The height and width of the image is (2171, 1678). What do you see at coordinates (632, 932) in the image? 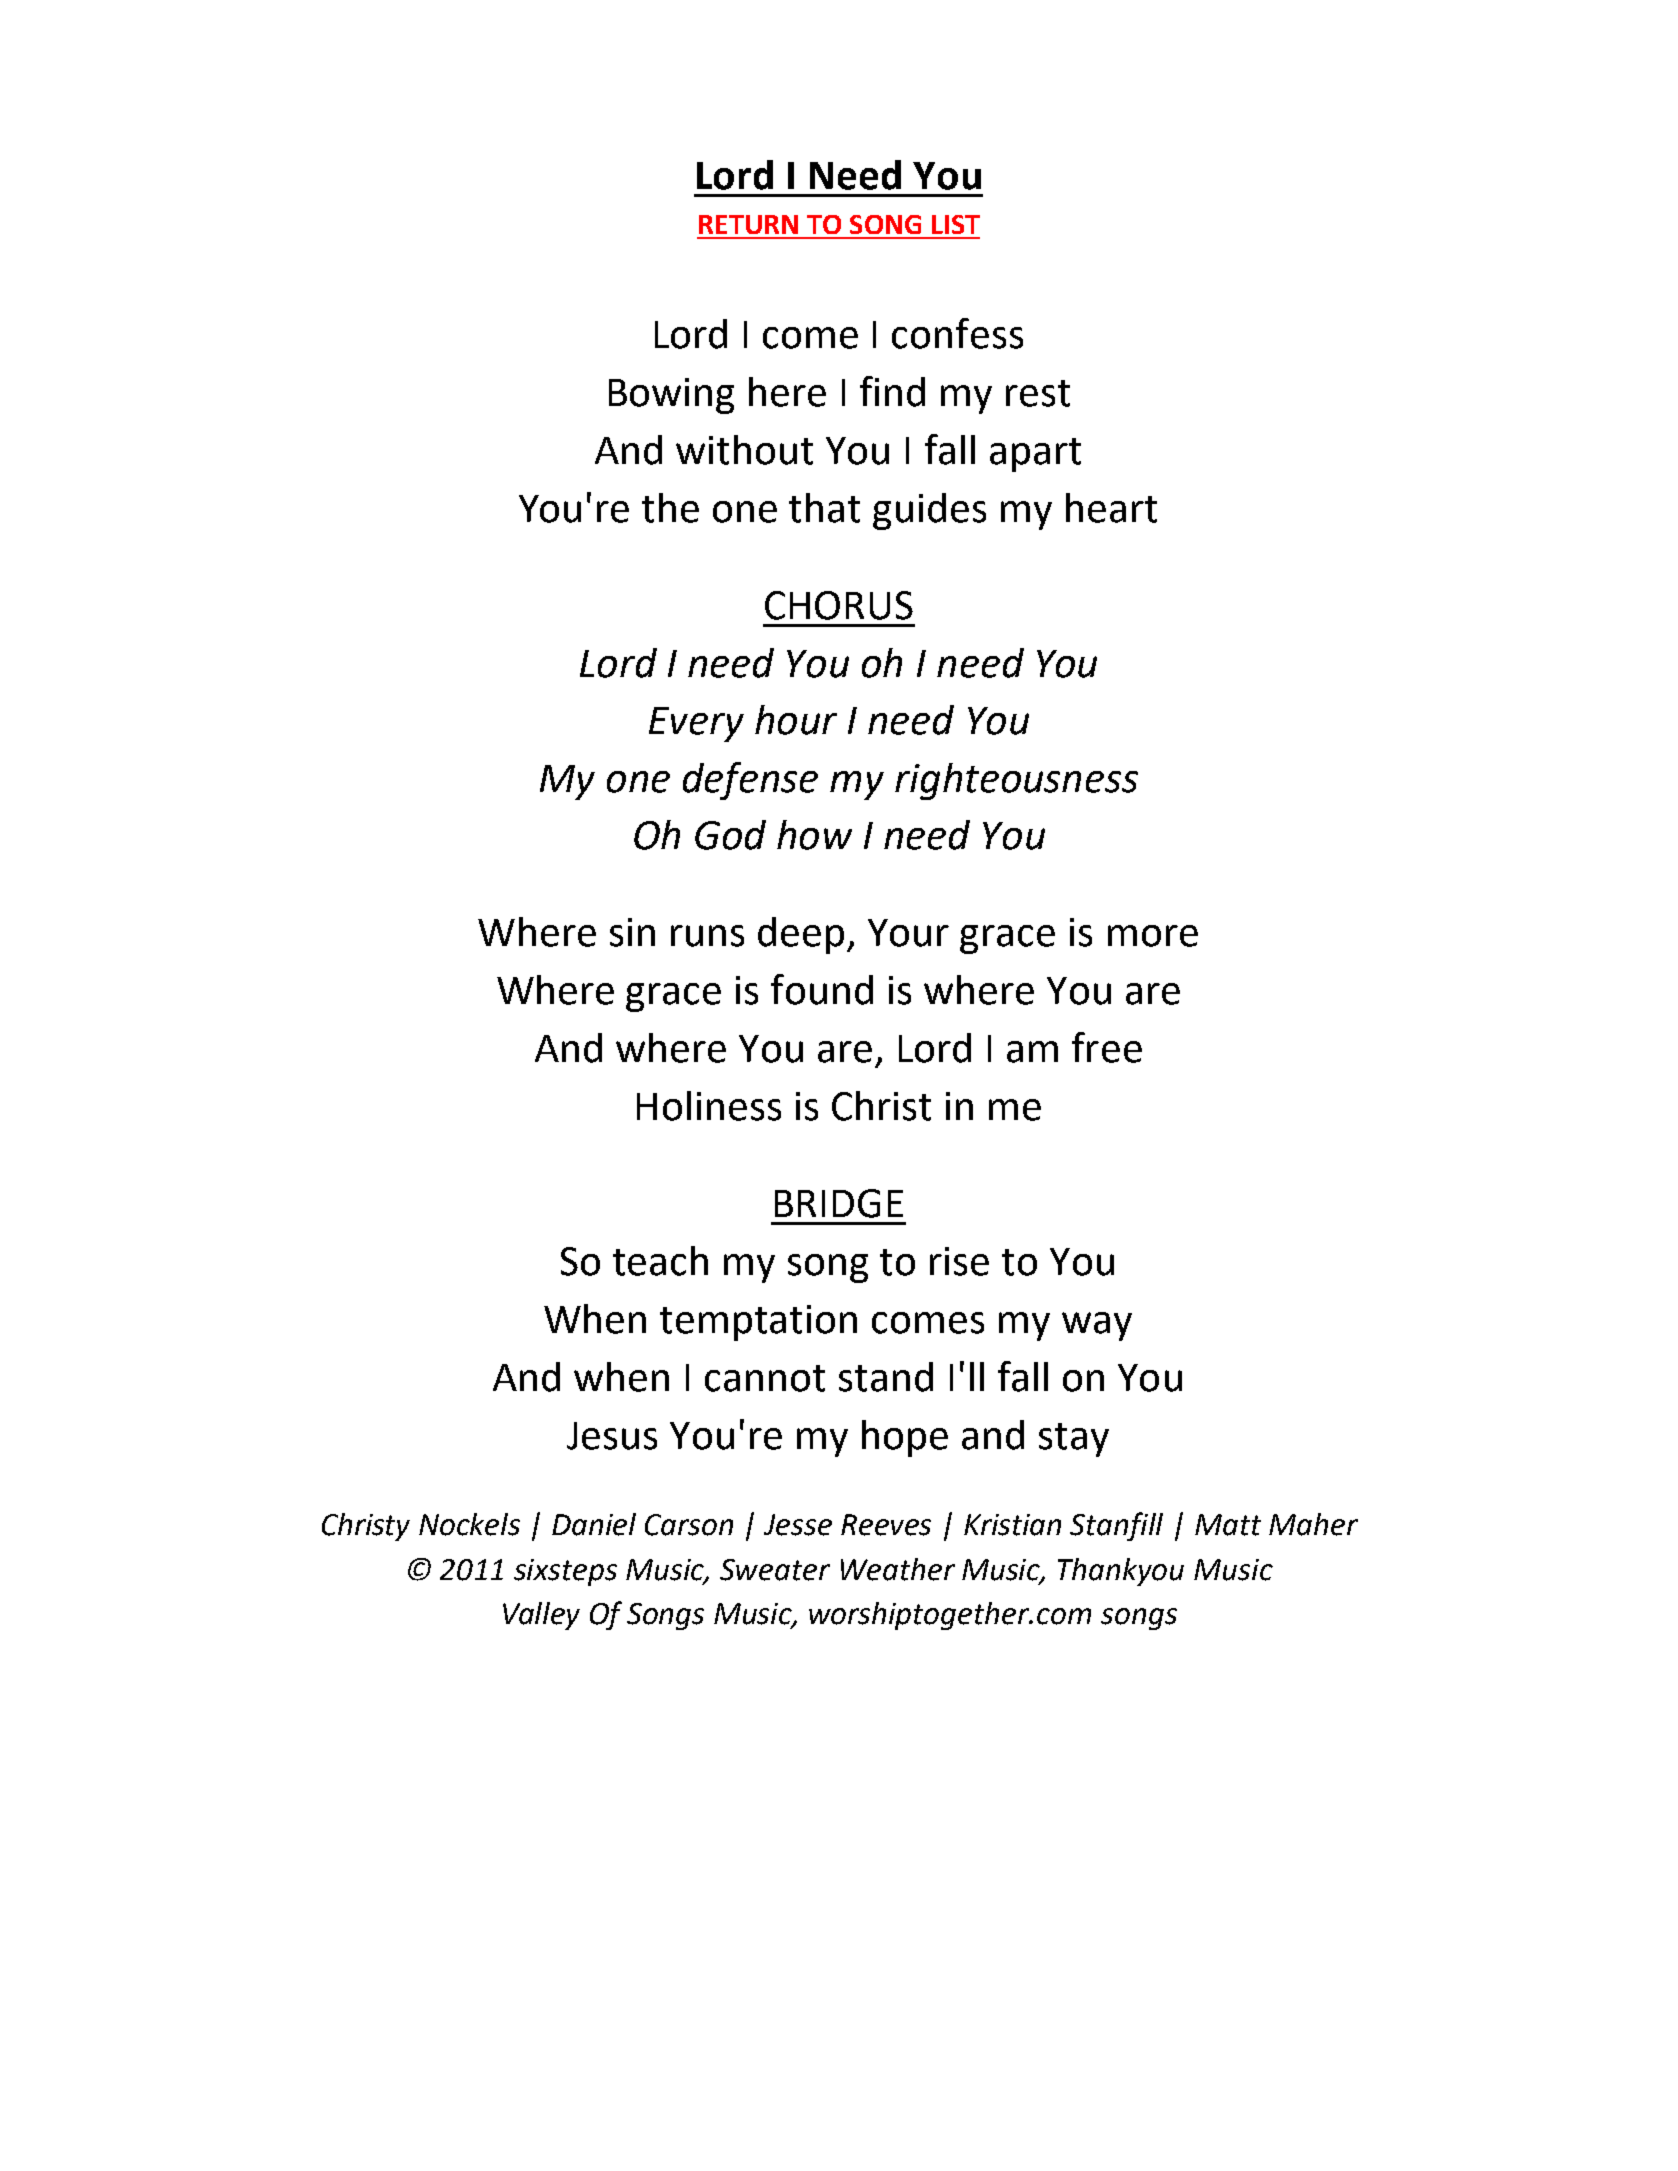
I see `sin` at bounding box center [632, 932].
